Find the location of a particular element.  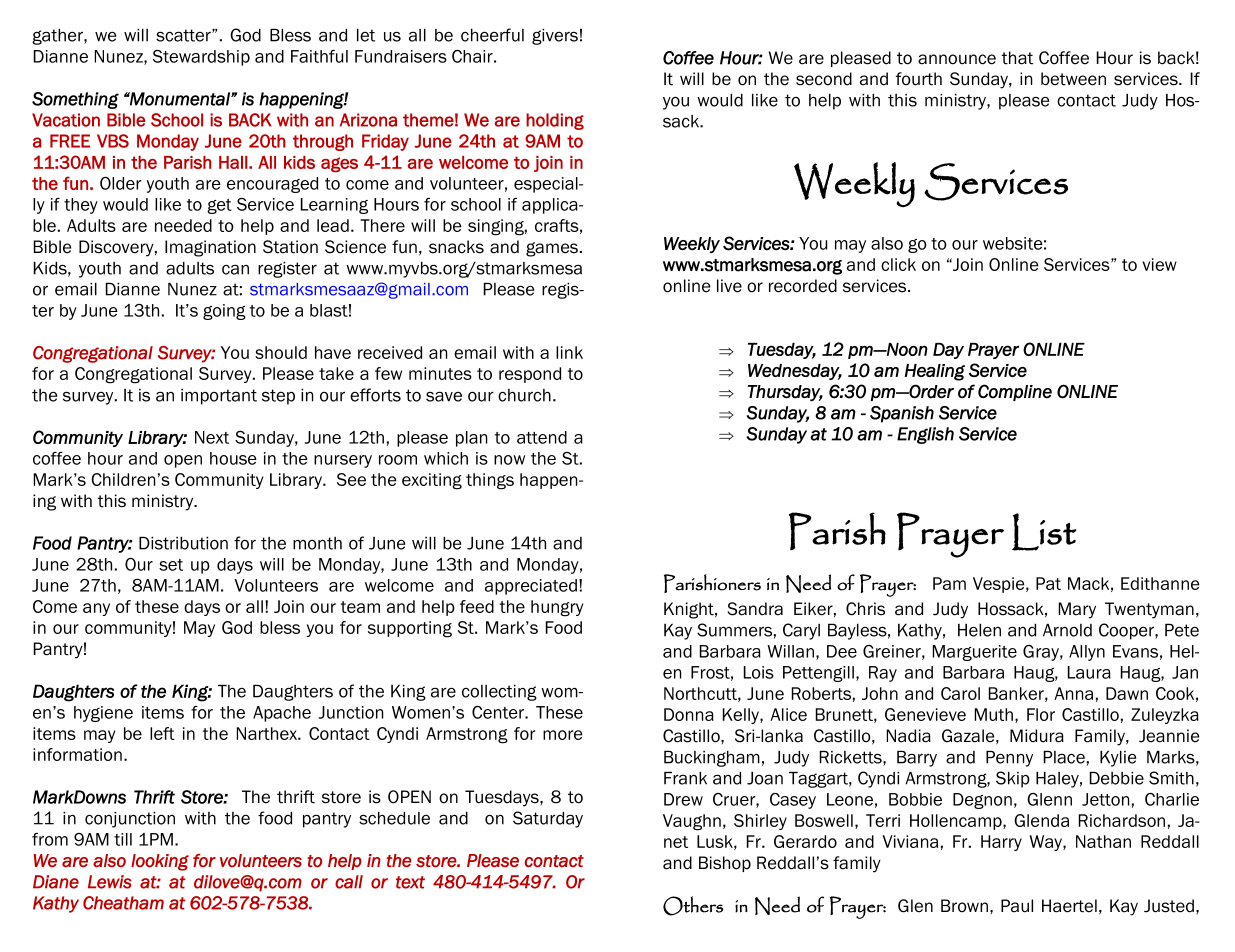

house is located at coordinates (233, 458).
